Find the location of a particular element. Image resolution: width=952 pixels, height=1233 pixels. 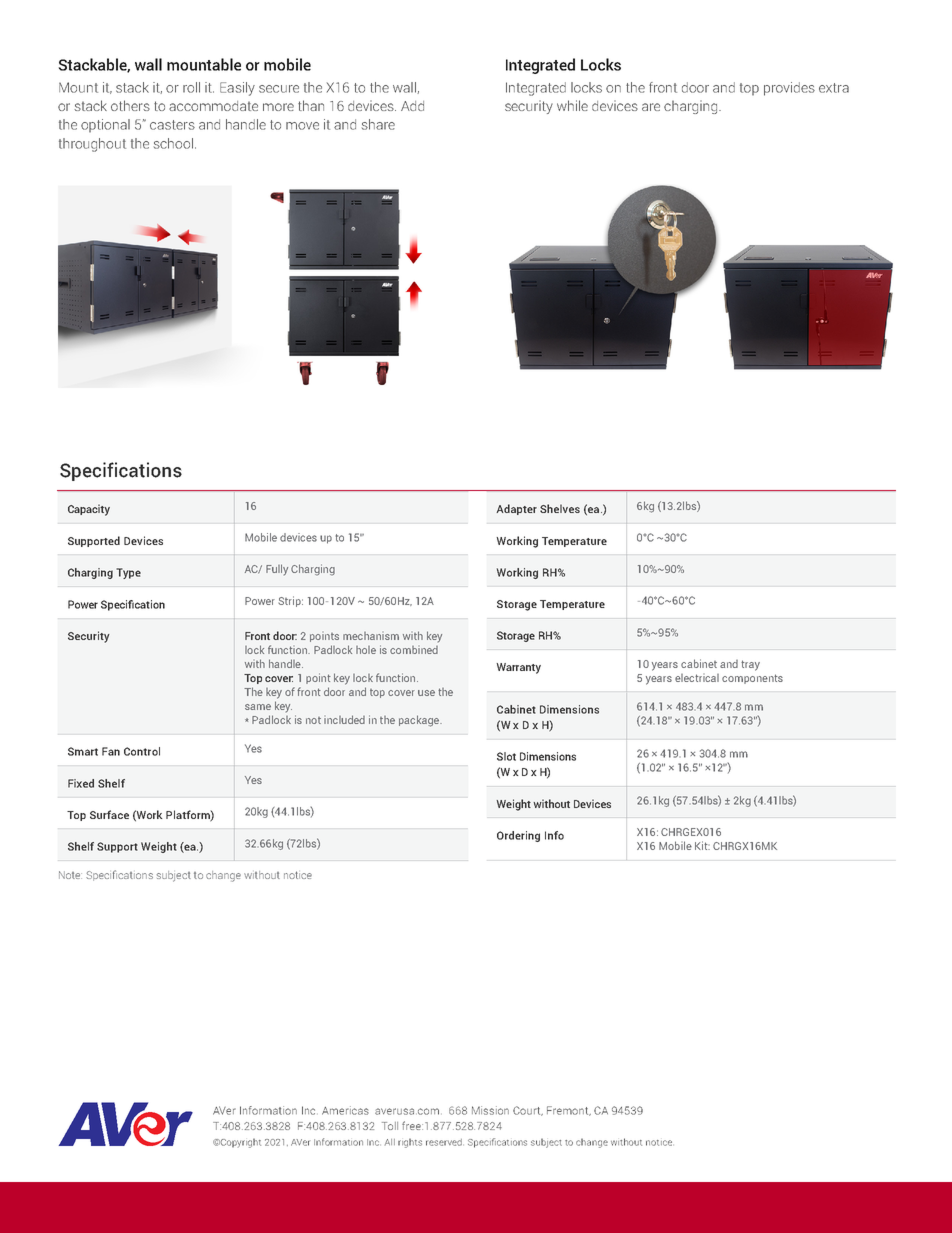

Add is located at coordinates (412, 106).
